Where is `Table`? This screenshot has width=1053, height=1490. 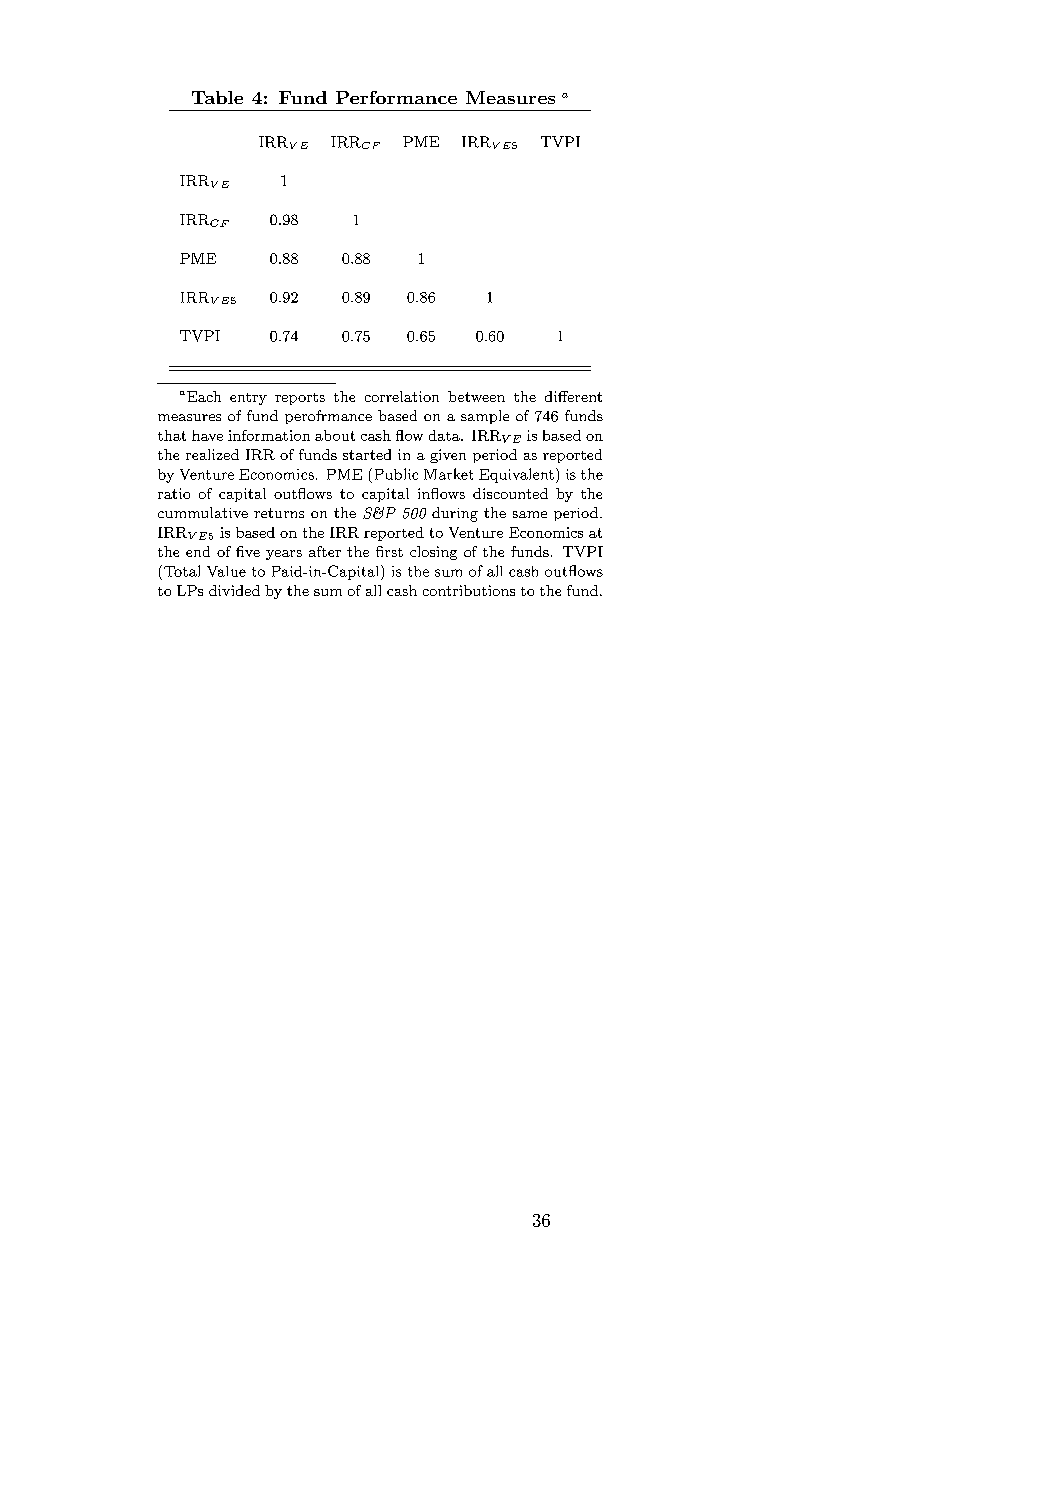 Table is located at coordinates (217, 97).
